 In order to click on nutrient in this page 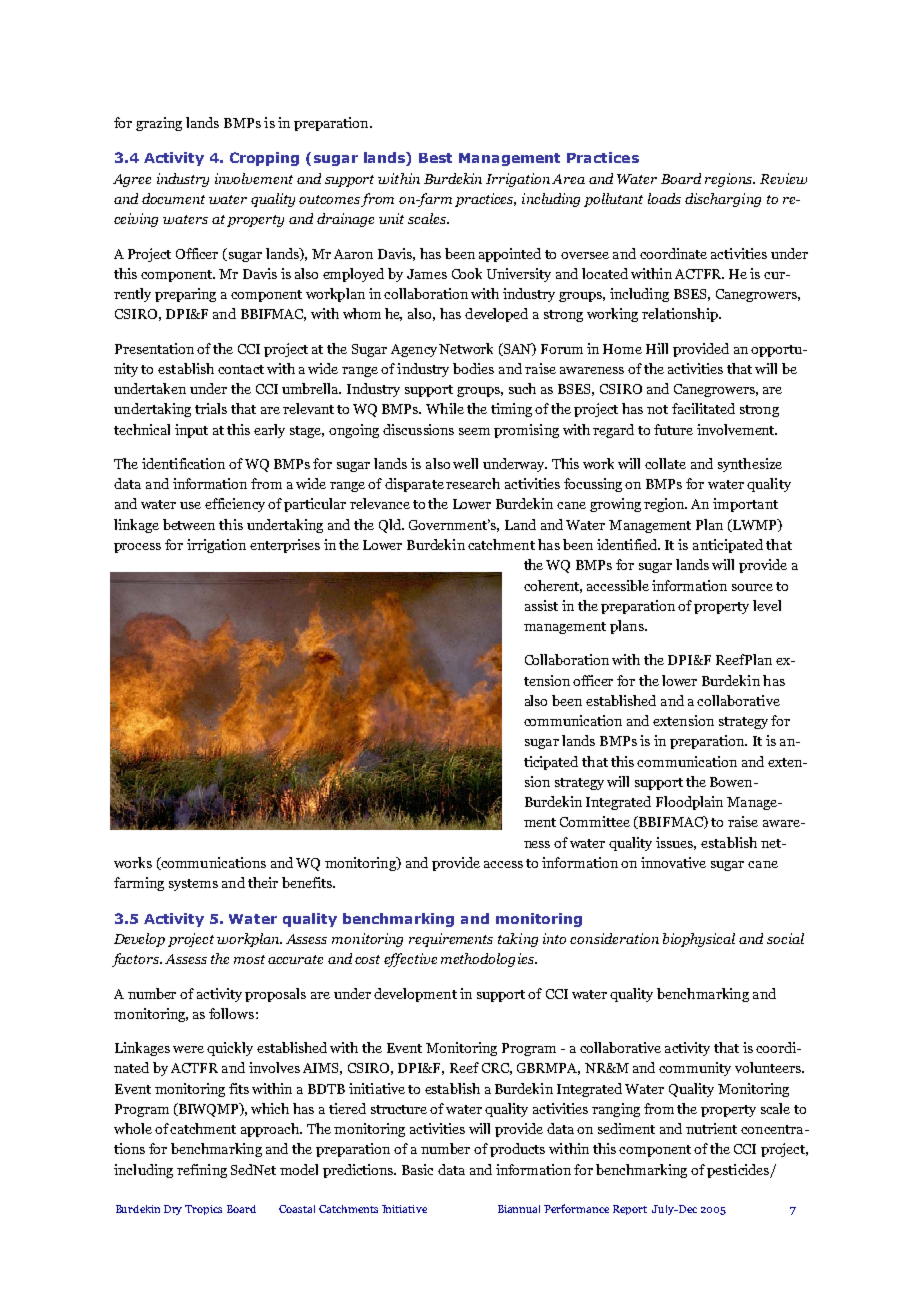, I will do `click(711, 1128)`.
